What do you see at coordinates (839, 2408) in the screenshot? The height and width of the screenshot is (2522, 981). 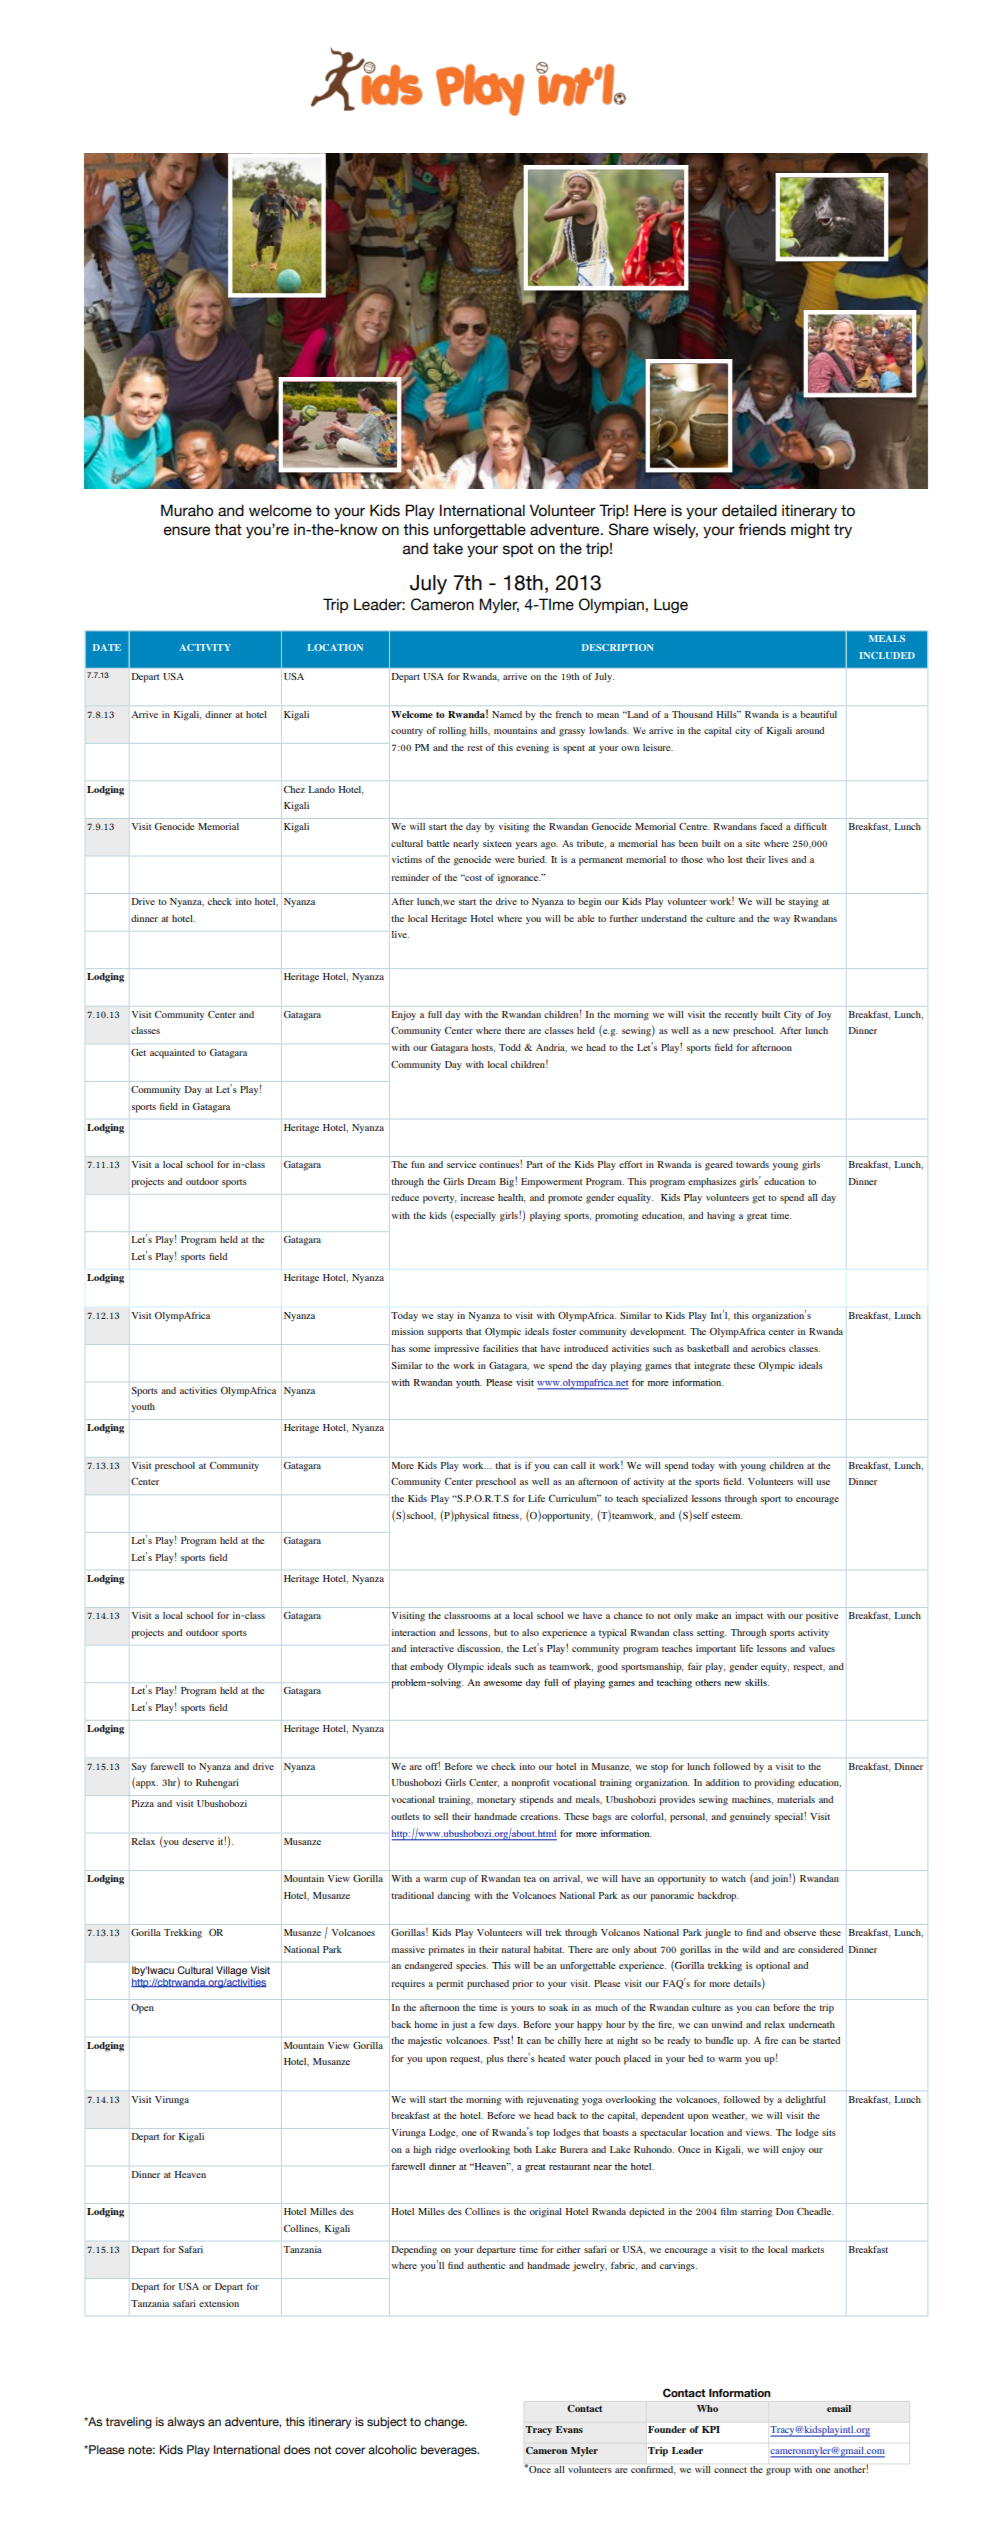 I see `email` at bounding box center [839, 2408].
